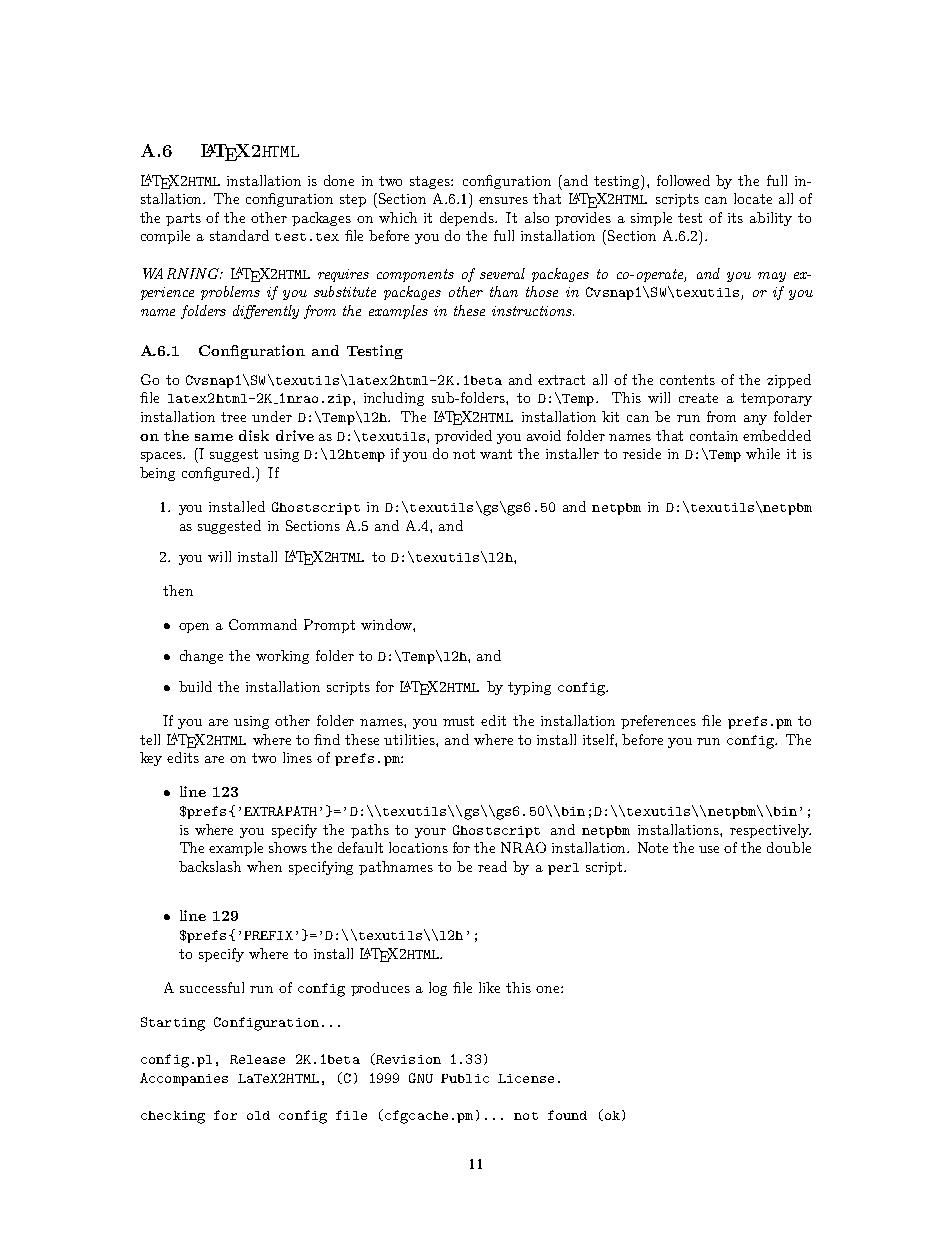 The image size is (952, 1233). I want to click on Public, so click(465, 1078).
